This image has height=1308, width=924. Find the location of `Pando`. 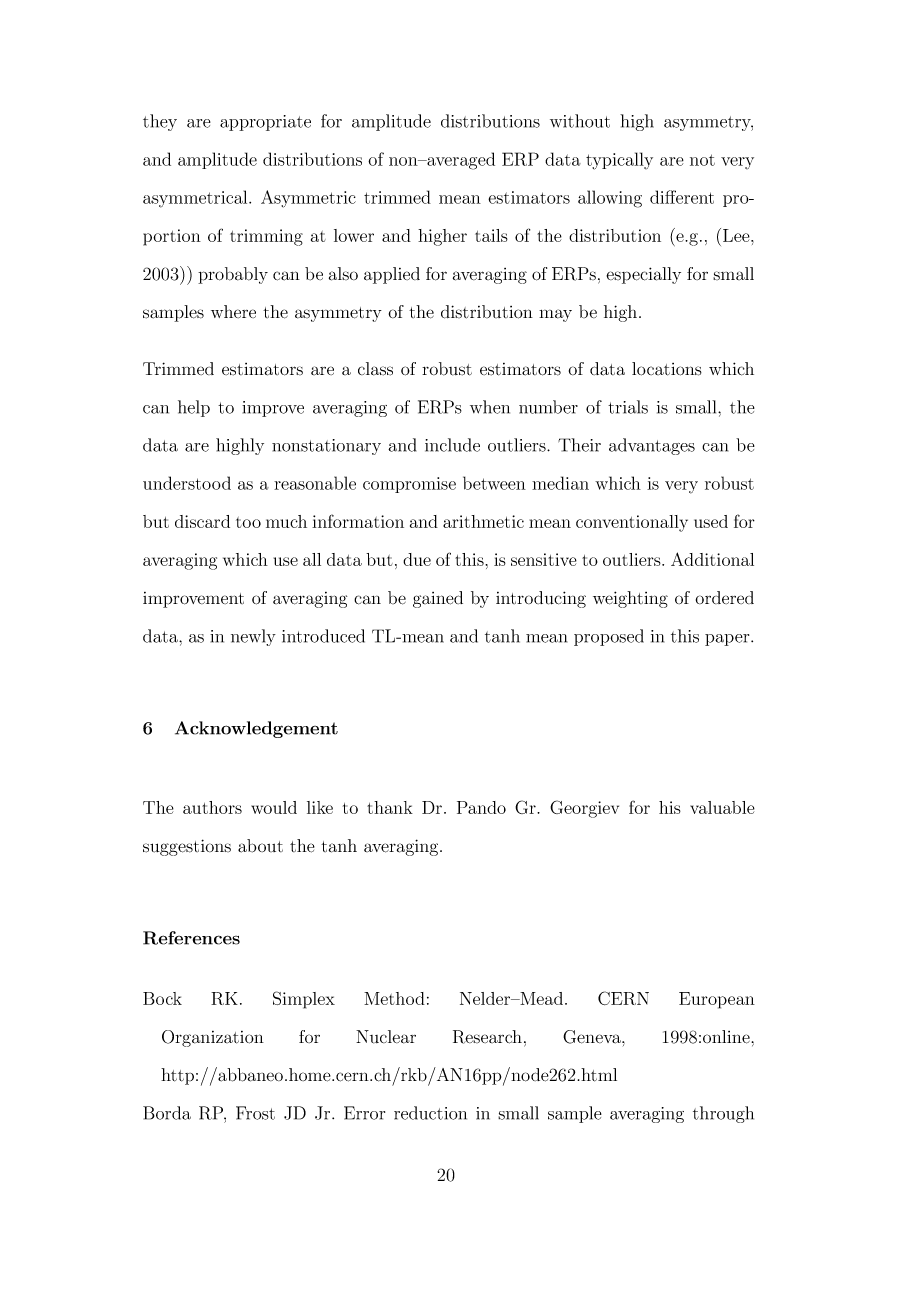

Pando is located at coordinates (481, 807).
